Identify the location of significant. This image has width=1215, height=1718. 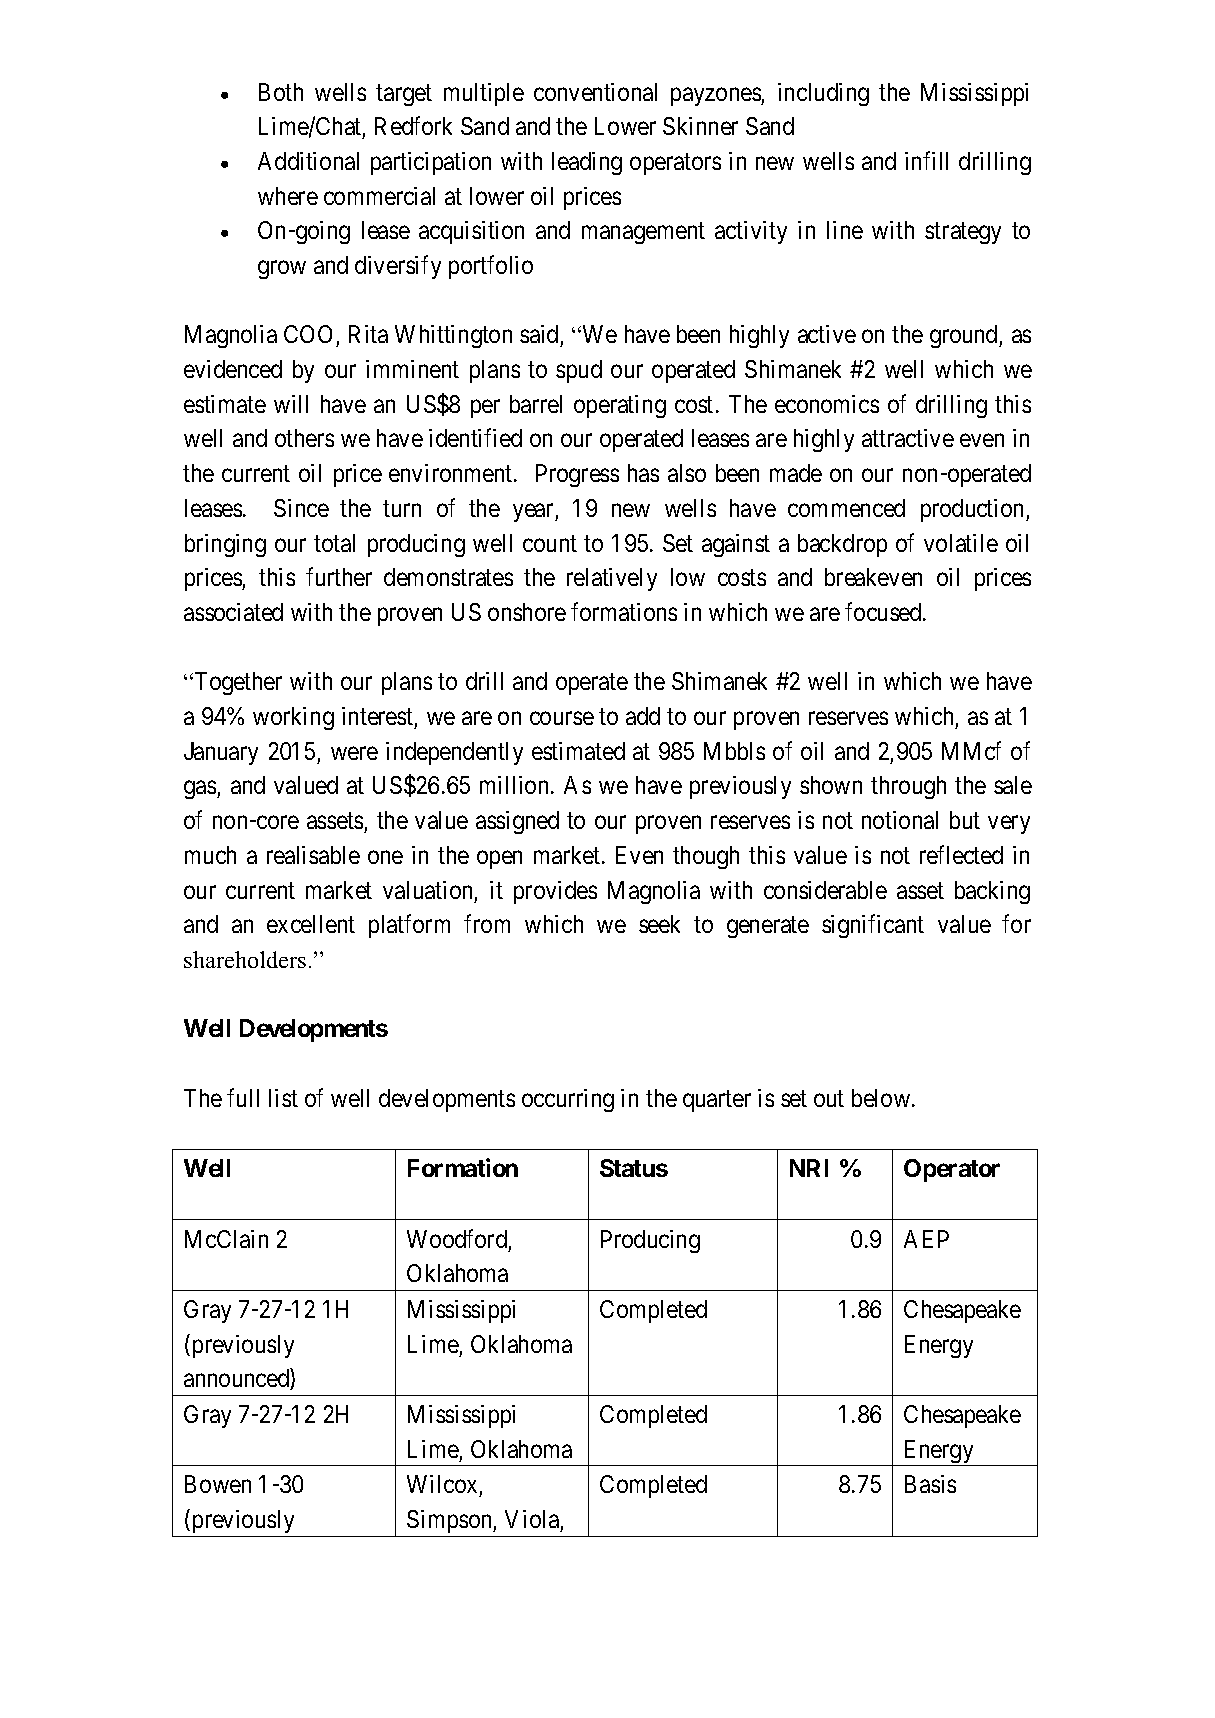
(873, 926).
